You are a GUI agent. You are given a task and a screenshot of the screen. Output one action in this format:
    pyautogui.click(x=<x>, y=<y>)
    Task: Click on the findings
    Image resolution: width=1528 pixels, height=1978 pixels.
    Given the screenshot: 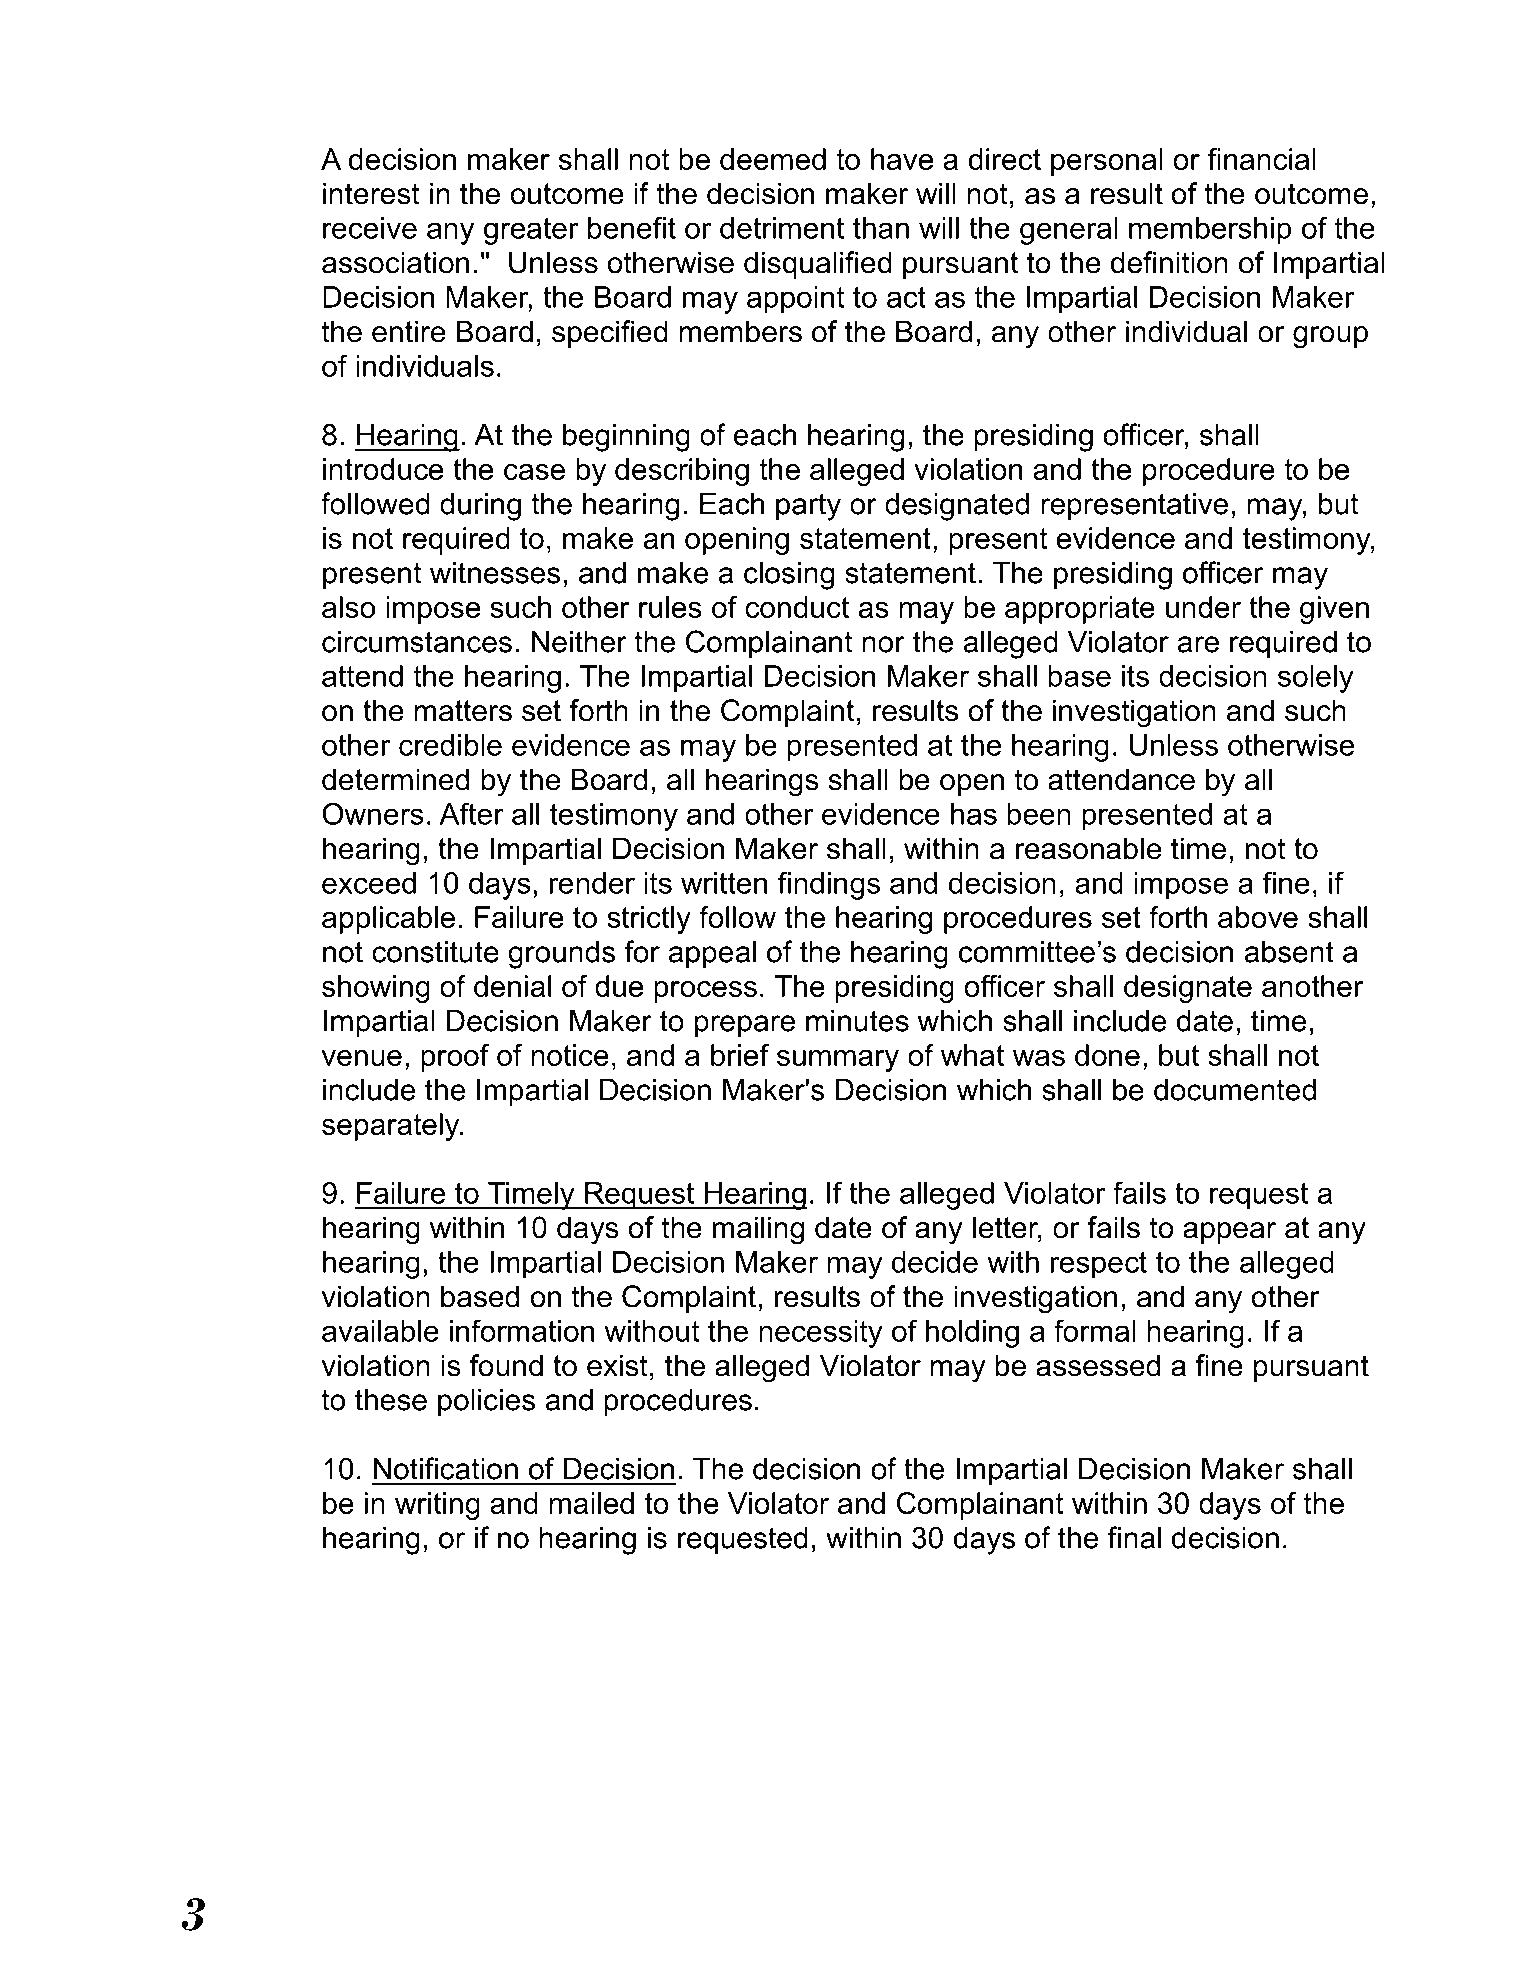 What is the action you would take?
    pyautogui.click(x=829, y=885)
